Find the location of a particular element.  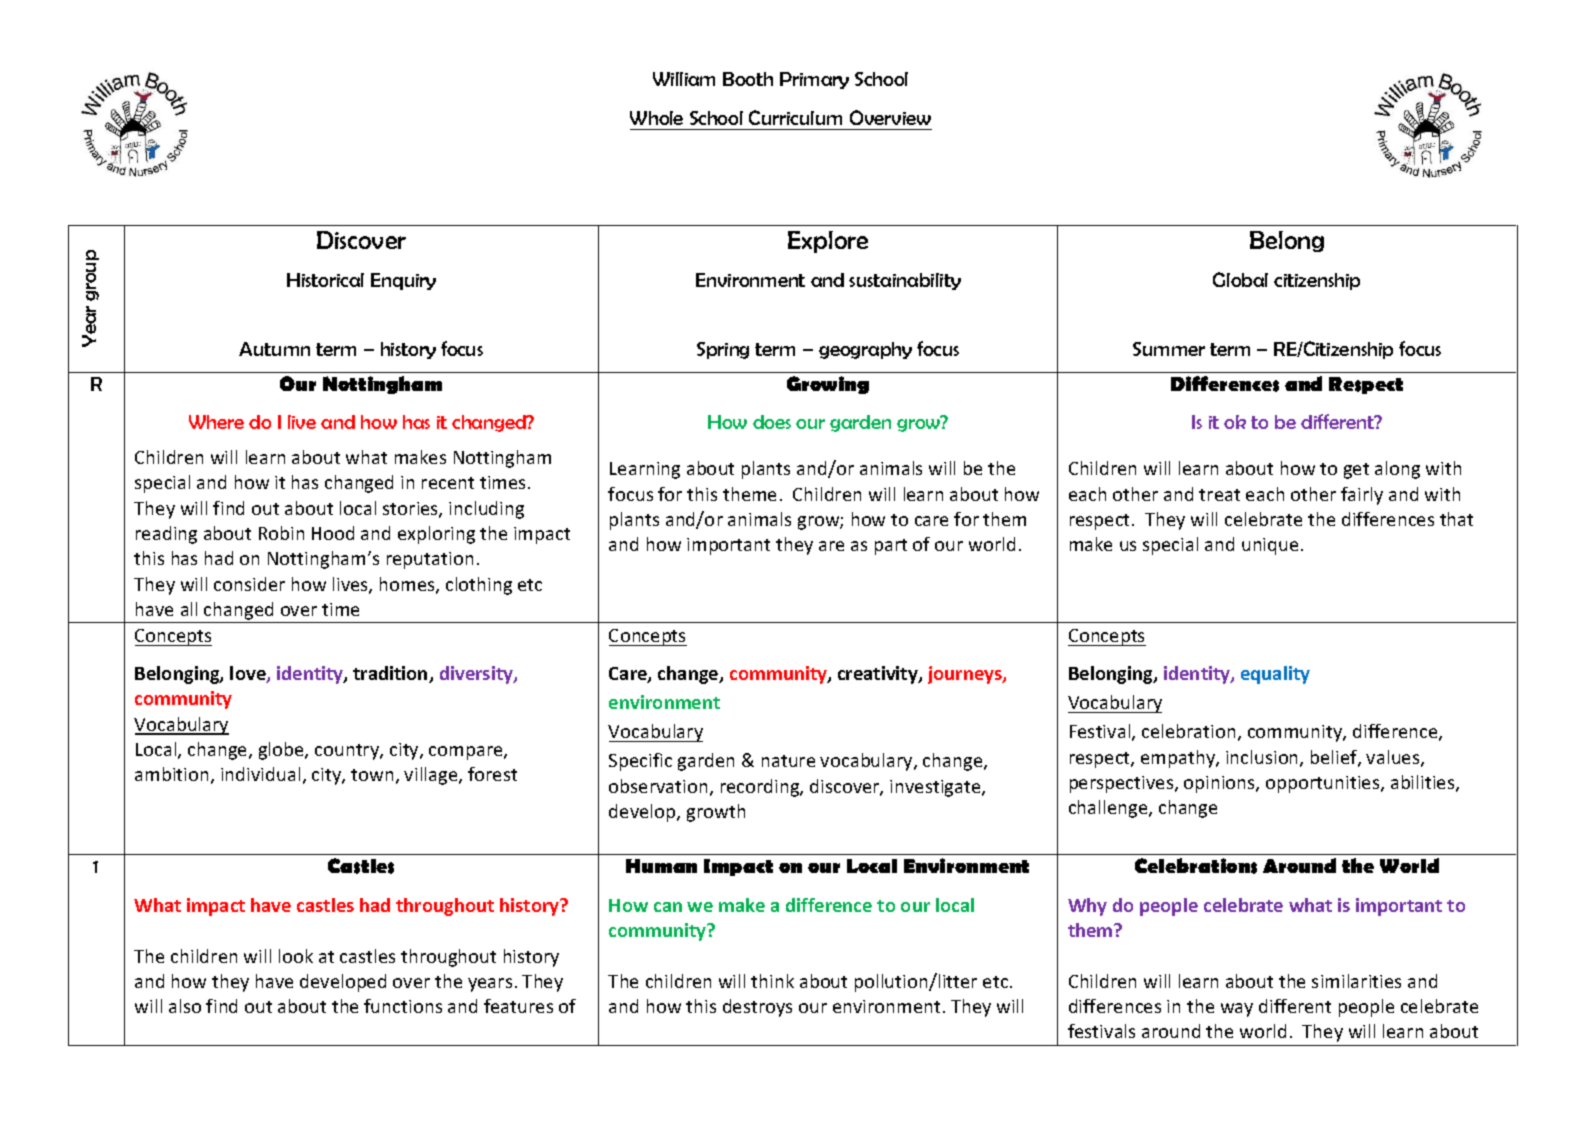

opportunities is located at coordinates (1324, 784).
